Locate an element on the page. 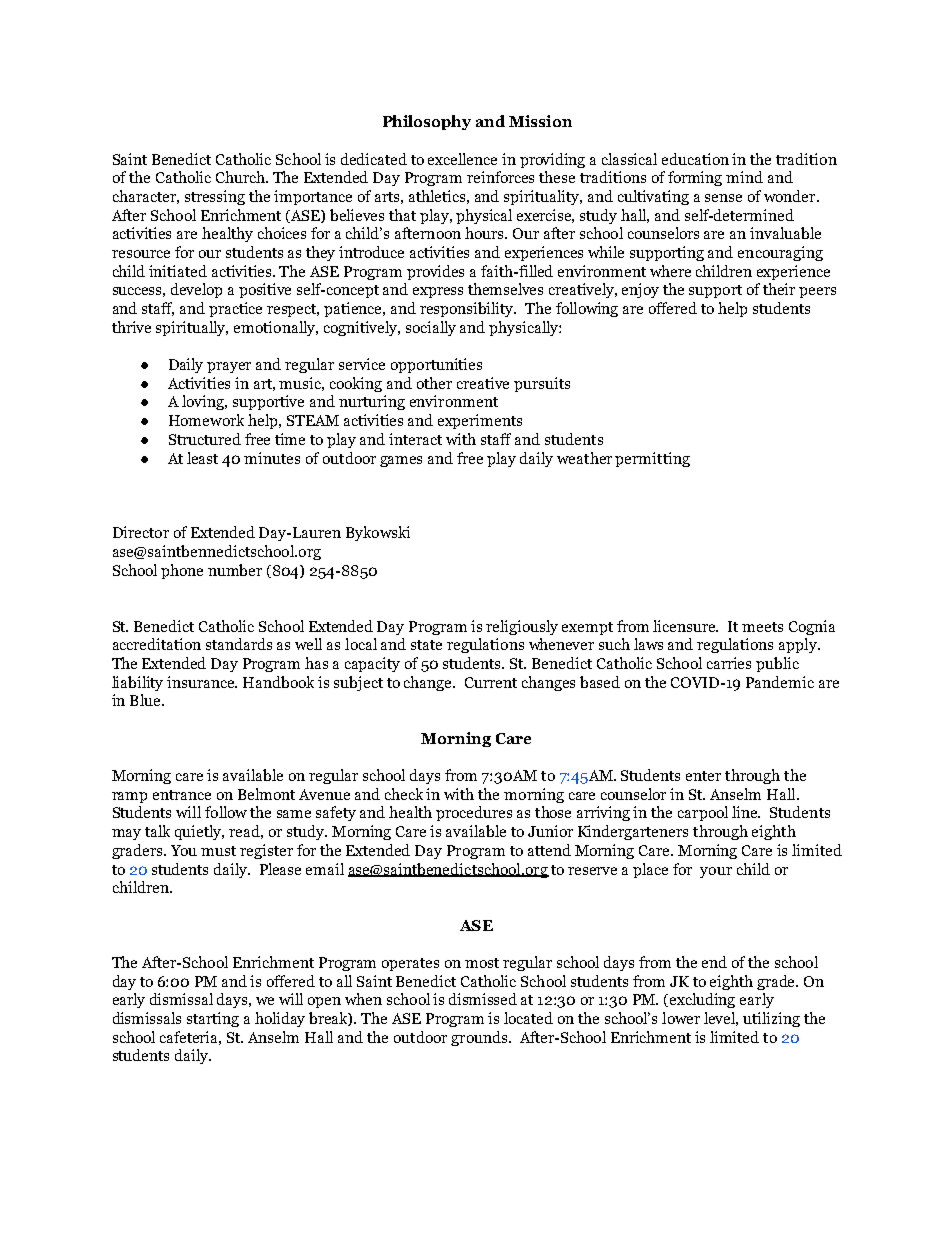 The width and height of the document is (952, 1233). dismissed is located at coordinates (483, 999).
